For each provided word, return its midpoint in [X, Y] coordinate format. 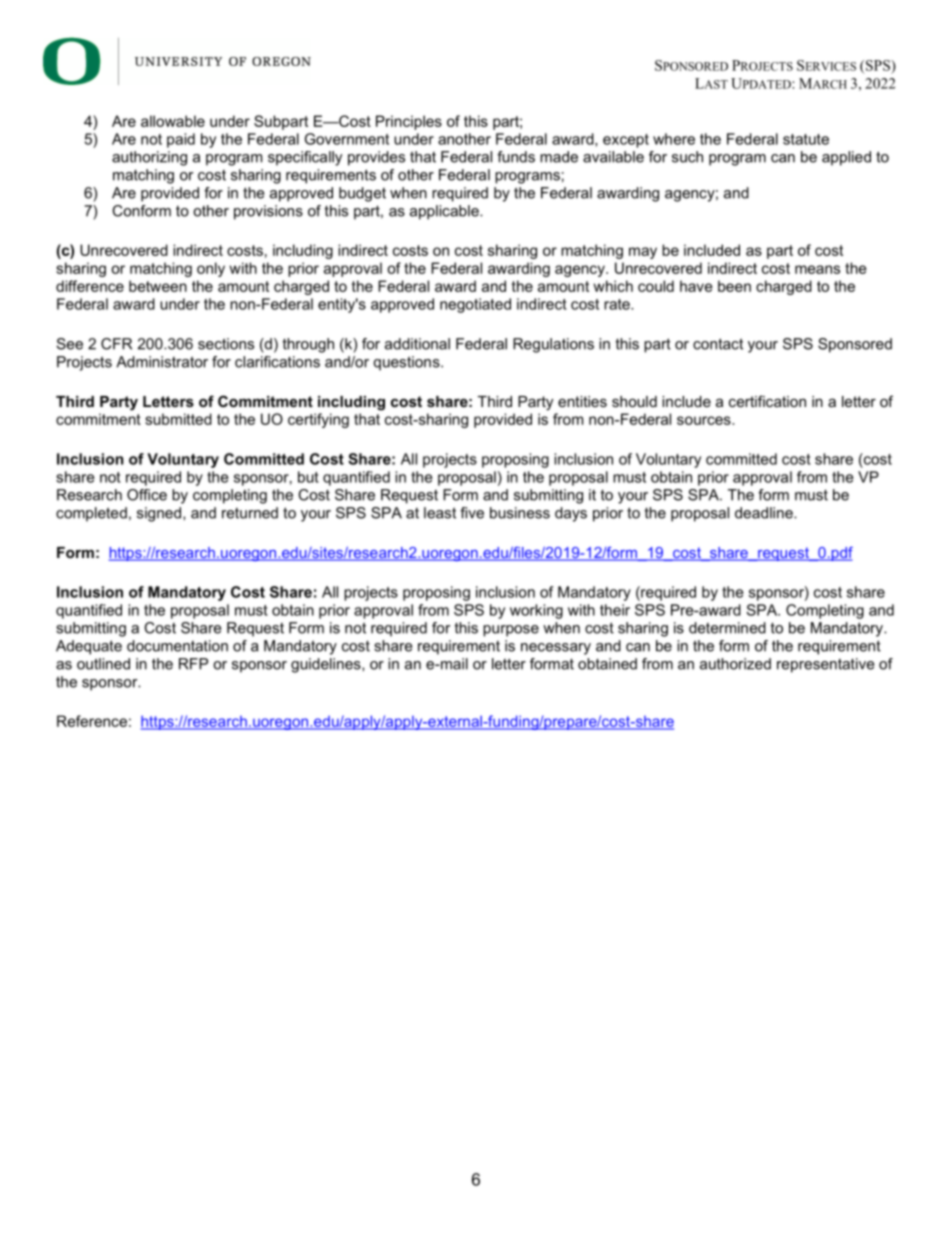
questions [408, 363]
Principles [409, 122]
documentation [177, 646]
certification [767, 401]
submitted [178, 419]
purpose [511, 631]
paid [181, 140]
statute [806, 139]
